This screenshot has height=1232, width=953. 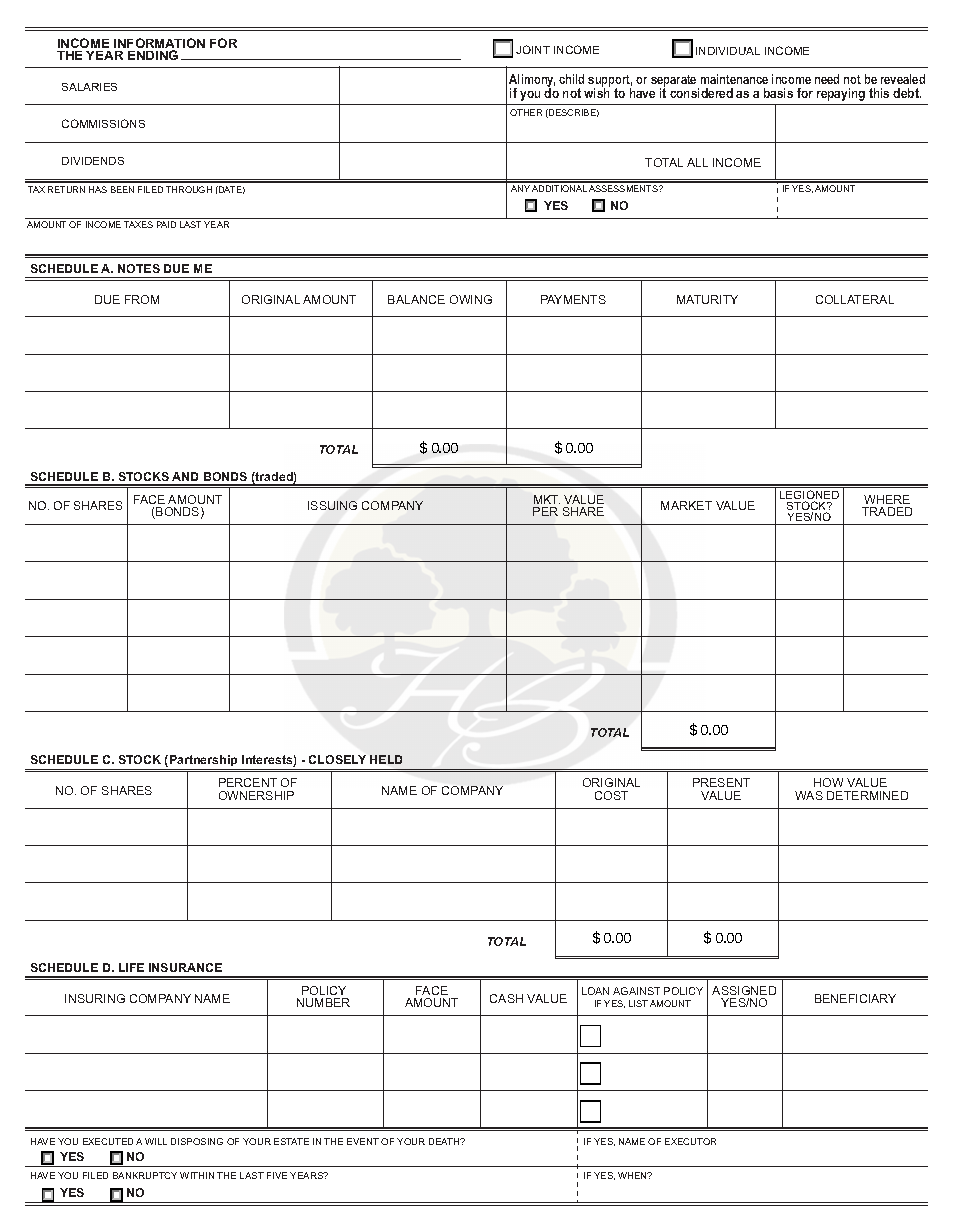 What do you see at coordinates (142, 299) in the screenshot?
I see `FROM` at bounding box center [142, 299].
